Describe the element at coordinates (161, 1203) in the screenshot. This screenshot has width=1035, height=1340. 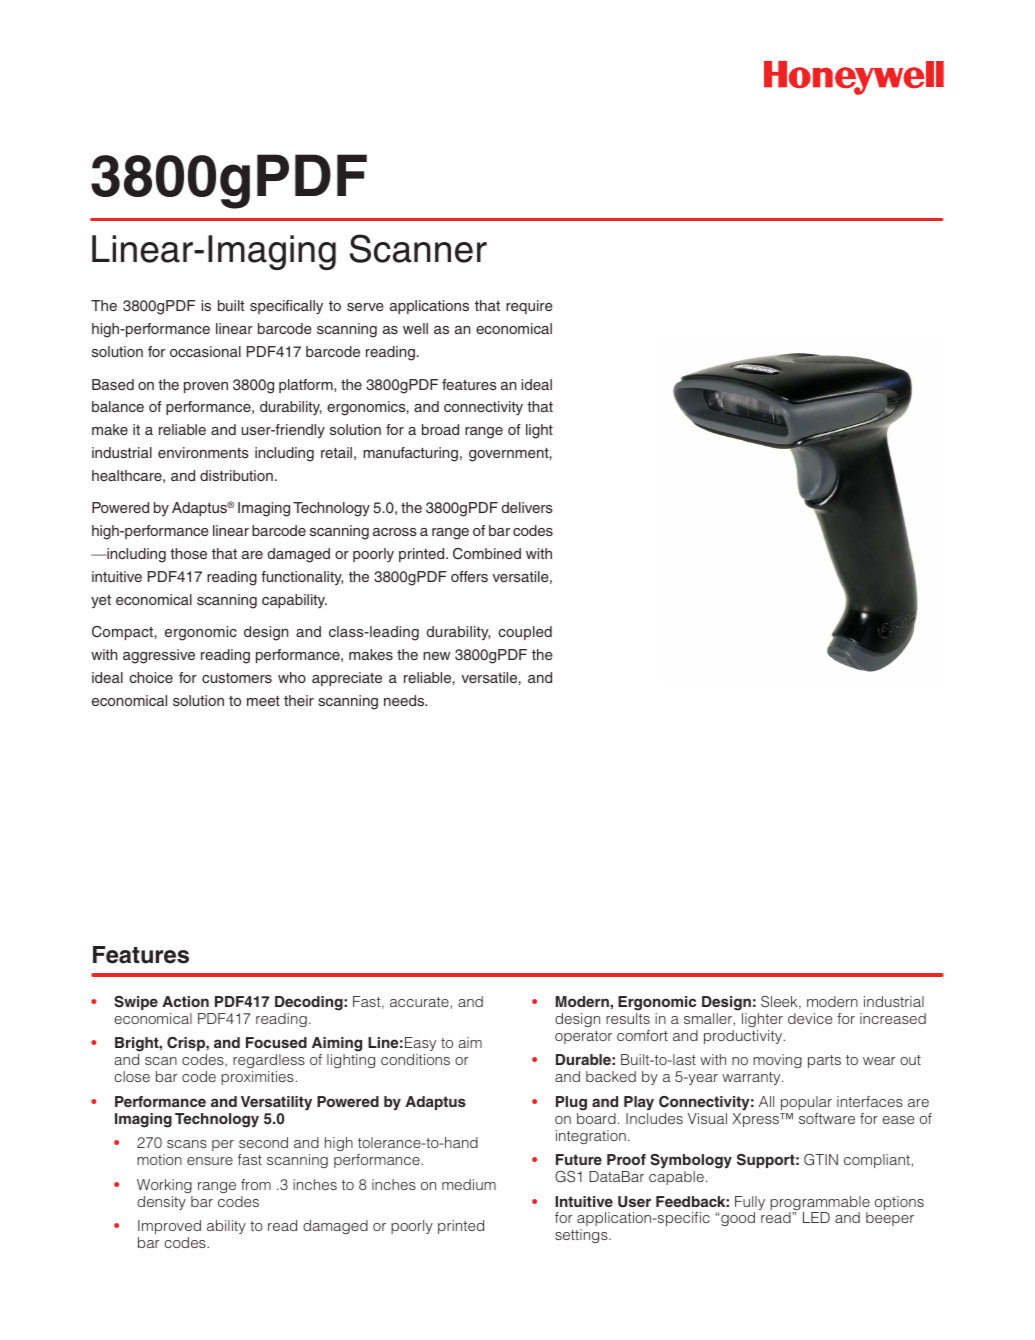
I see `density` at that location.
